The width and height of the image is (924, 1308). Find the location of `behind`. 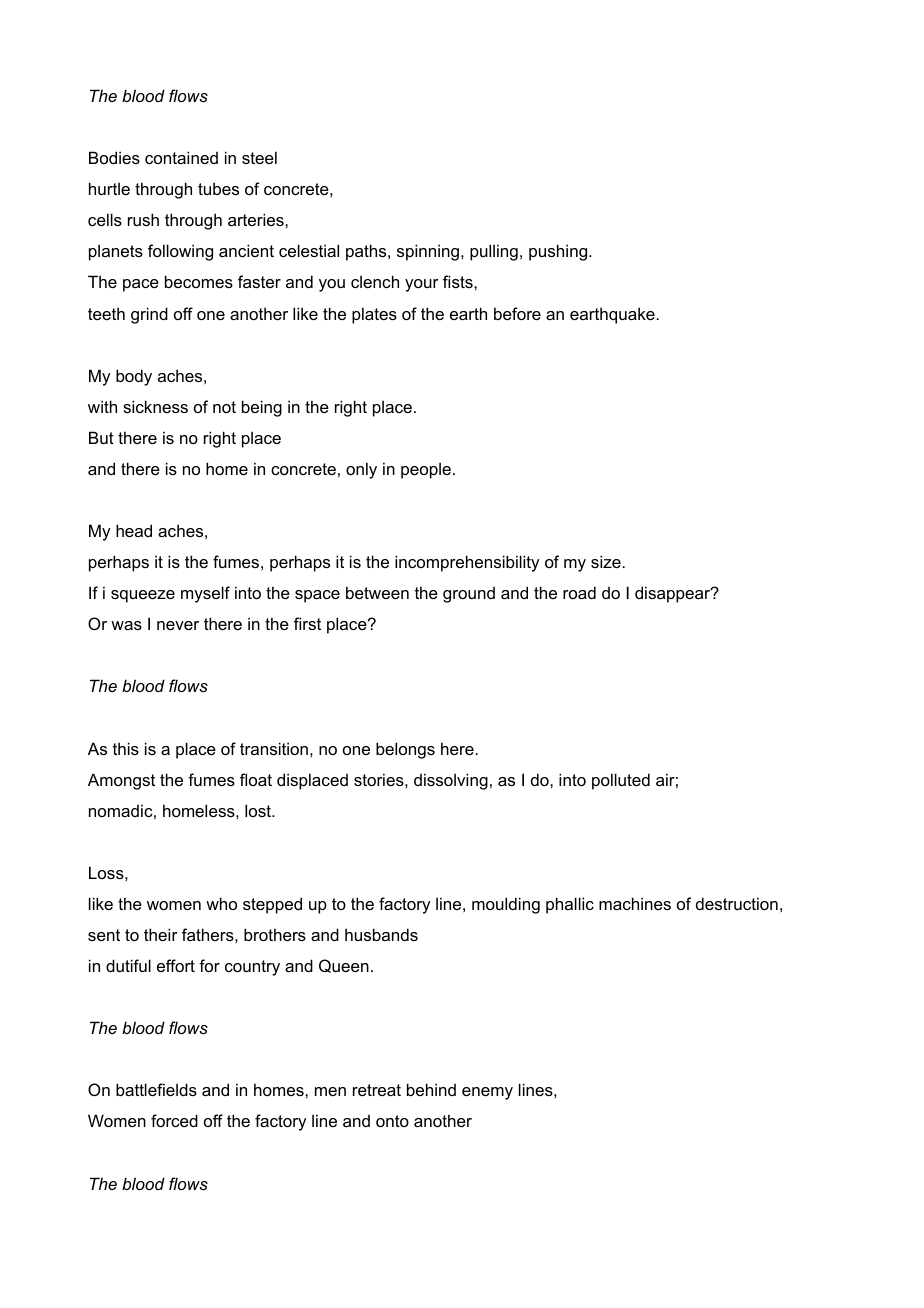

behind is located at coordinates (431, 1089).
